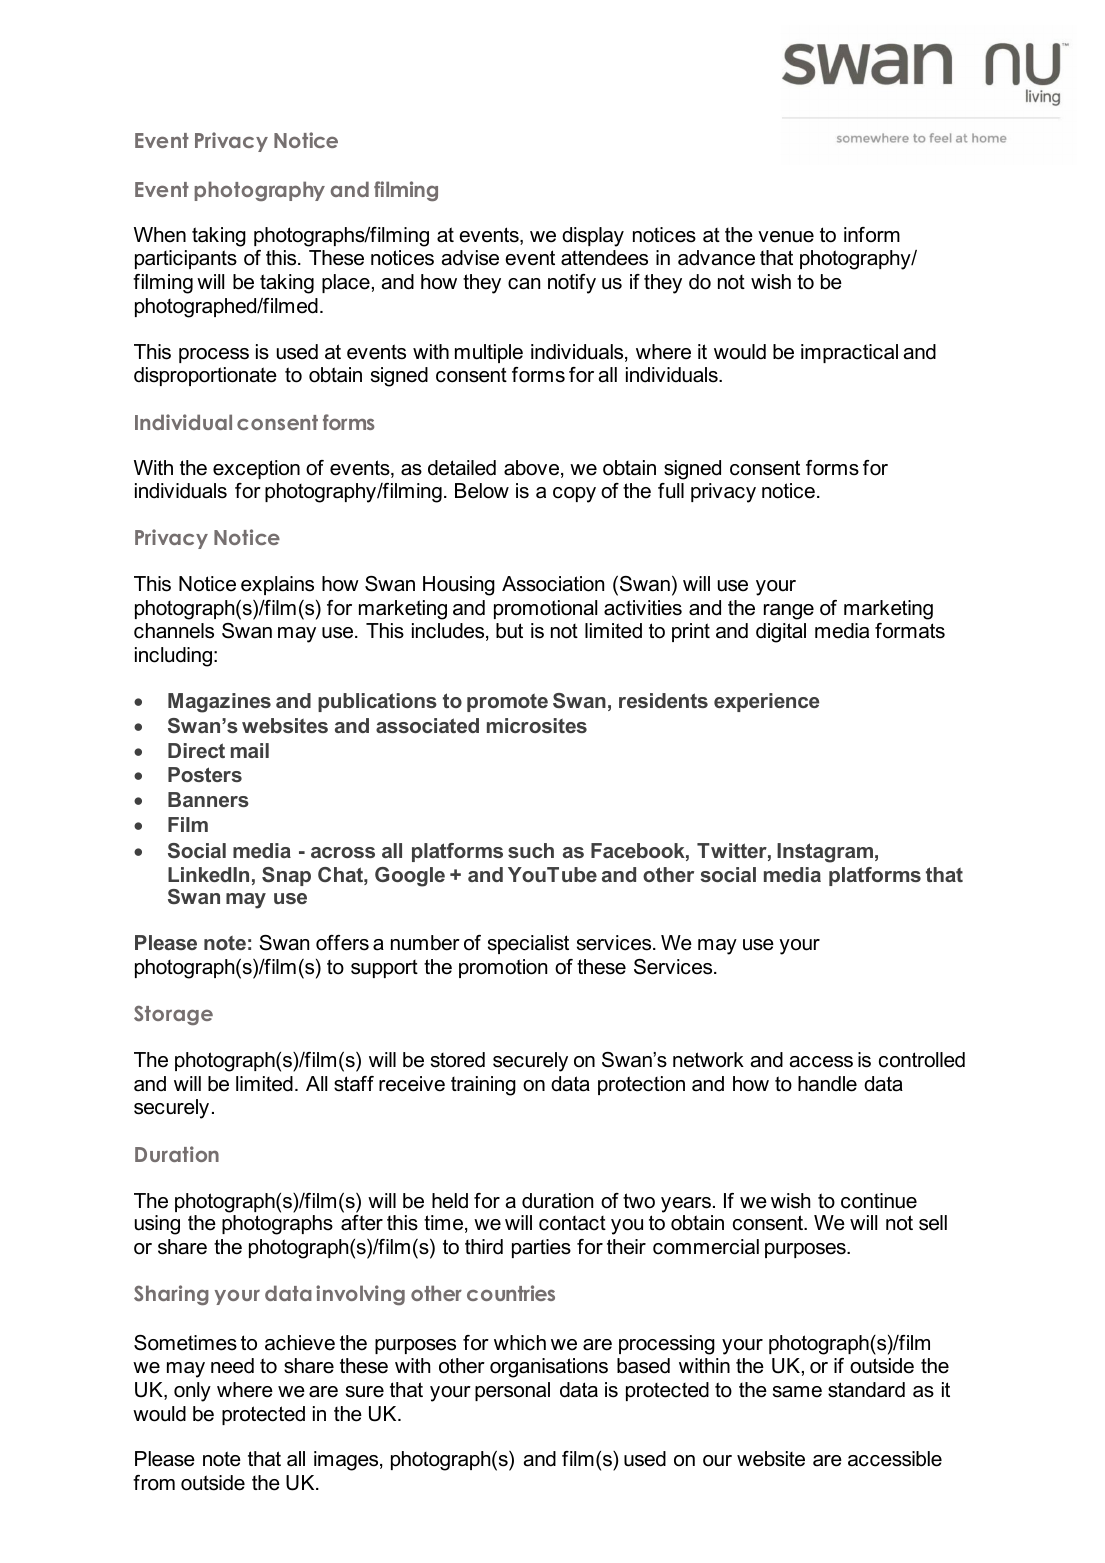 This page has width=1105, height=1563. Describe the element at coordinates (186, 259) in the page. I see `participants` at that location.
